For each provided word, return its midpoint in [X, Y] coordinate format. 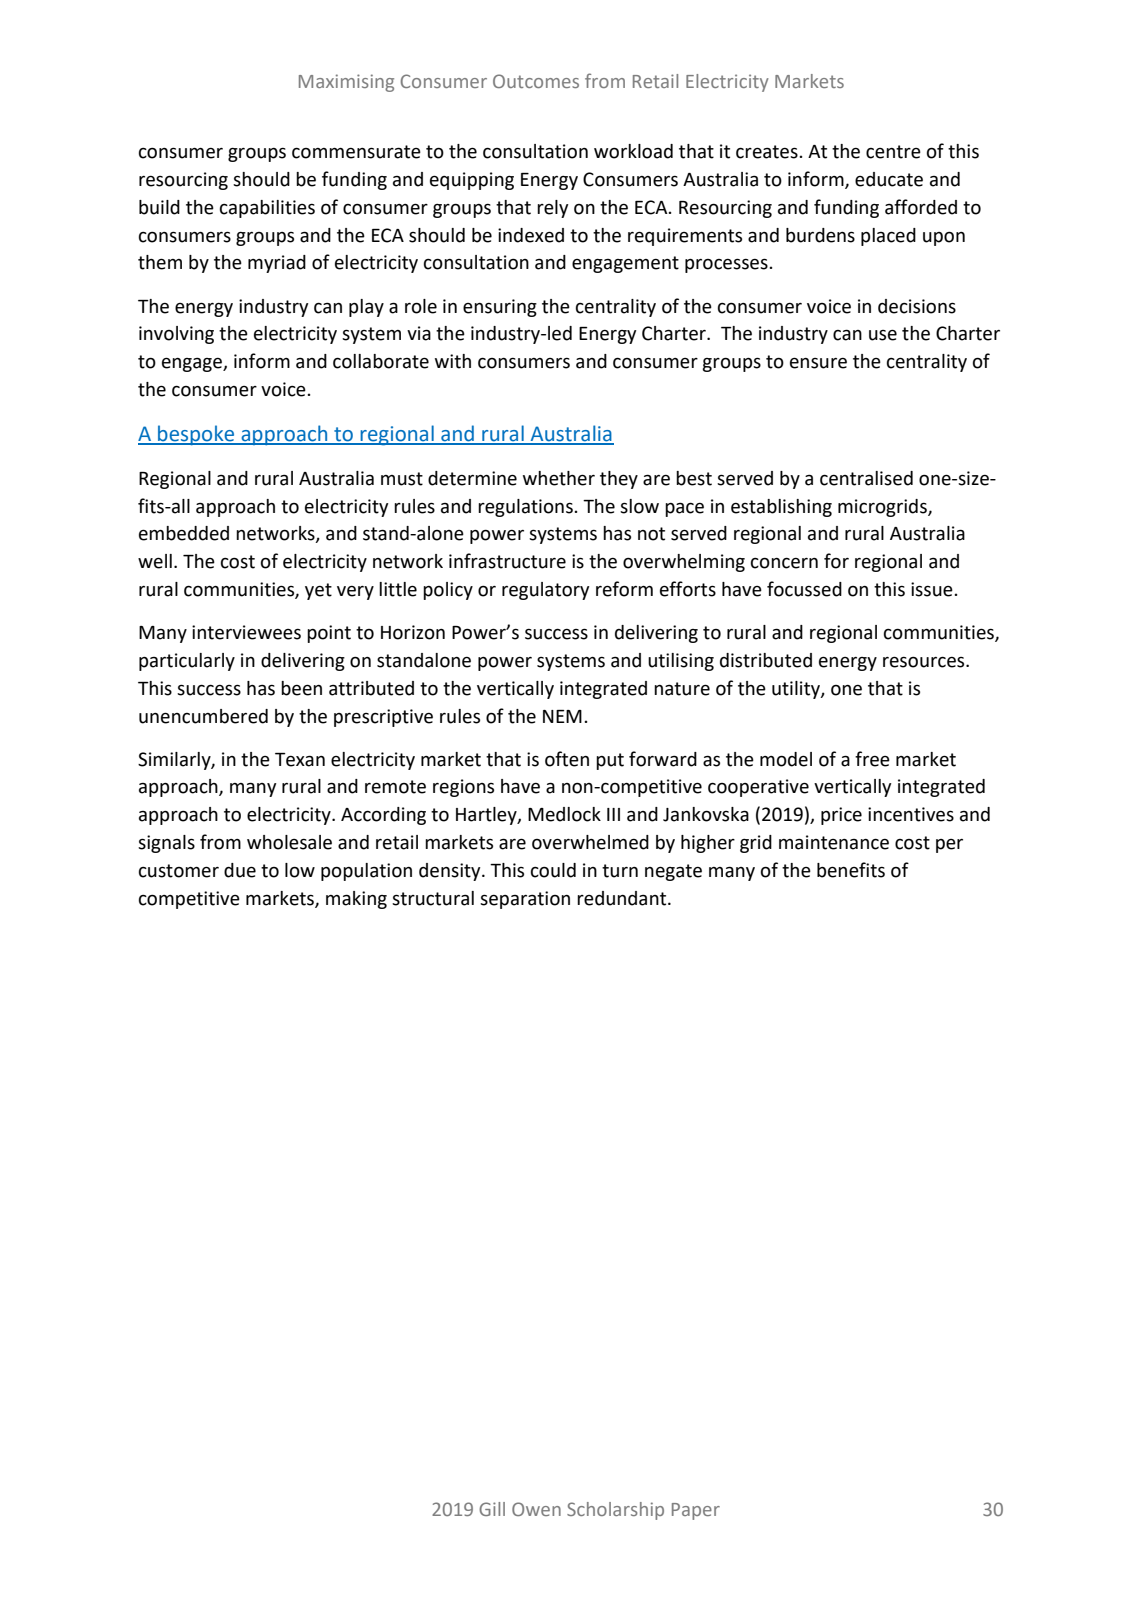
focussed [804, 589]
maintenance [834, 842]
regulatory [545, 591]
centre [893, 152]
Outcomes [536, 81]
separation [525, 900]
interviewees [246, 632]
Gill [492, 1509]
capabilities [267, 209]
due [240, 870]
